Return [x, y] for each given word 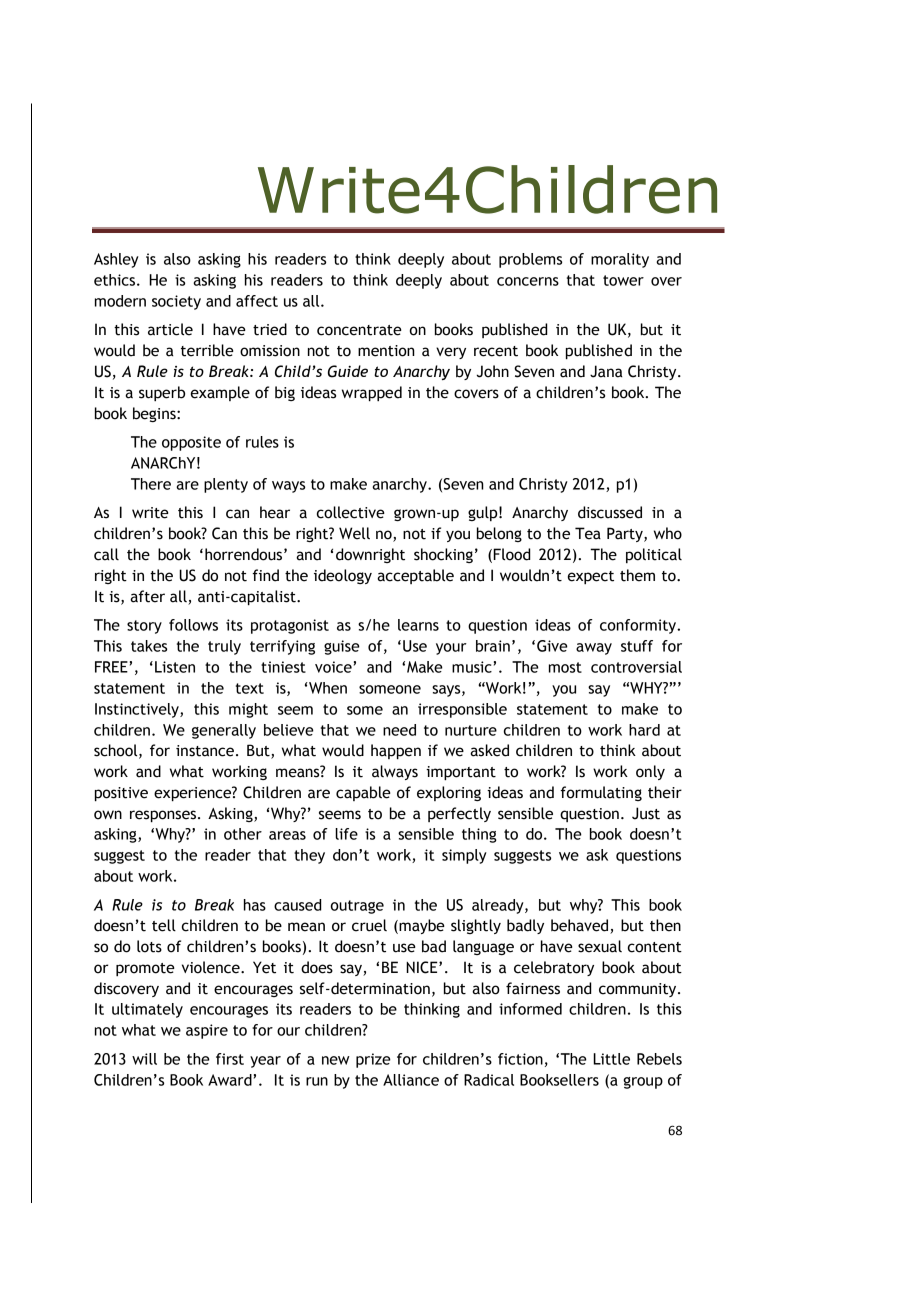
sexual [600, 946]
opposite [191, 443]
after [147, 596]
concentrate [359, 330]
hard [644, 730]
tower [623, 280]
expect [591, 577]
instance [205, 751]
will [144, 1059]
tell [164, 925]
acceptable [415, 576]
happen [396, 752]
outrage [357, 907]
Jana [606, 371]
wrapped [372, 394]
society [176, 302]
